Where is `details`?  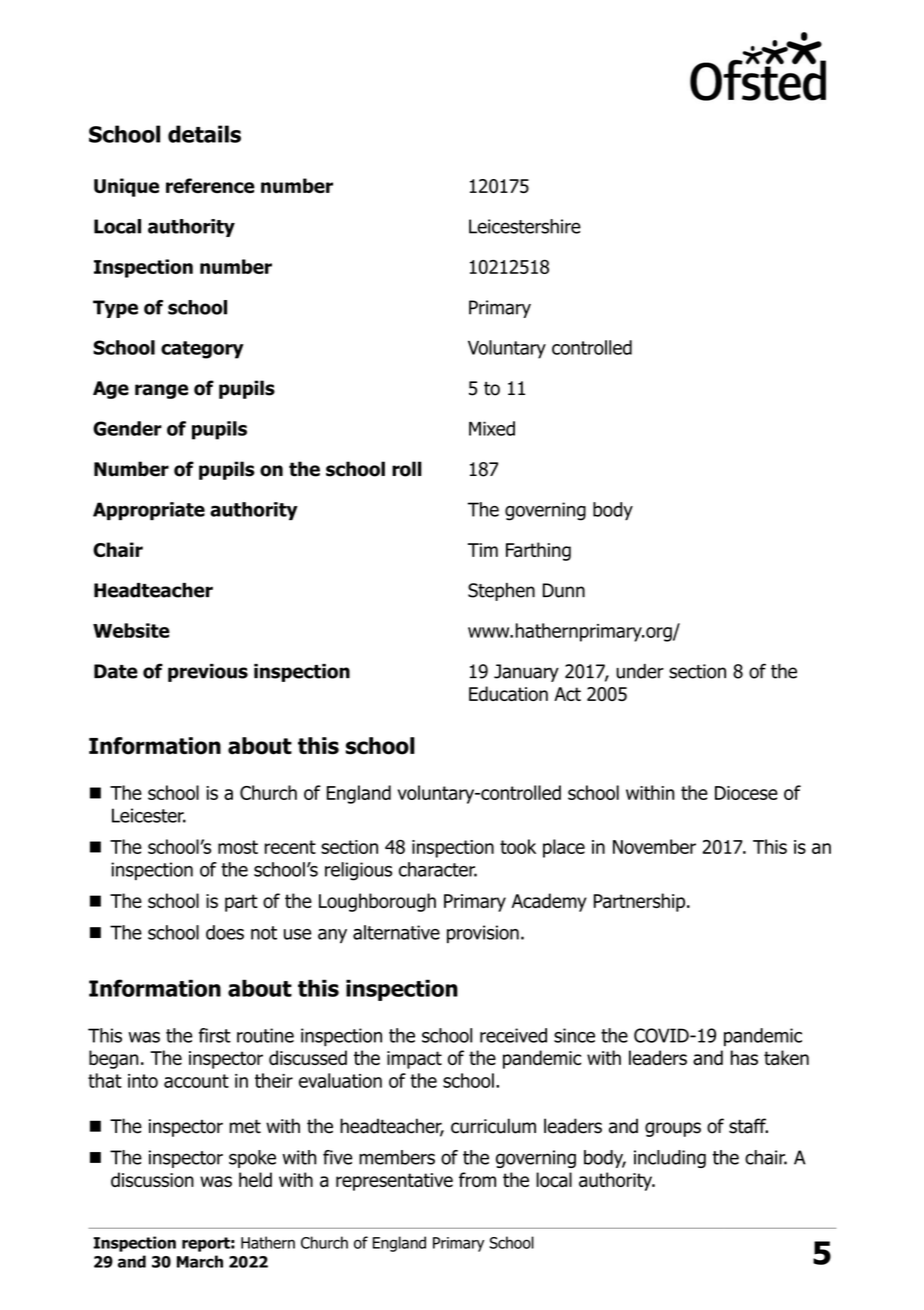 details is located at coordinates (204, 134).
